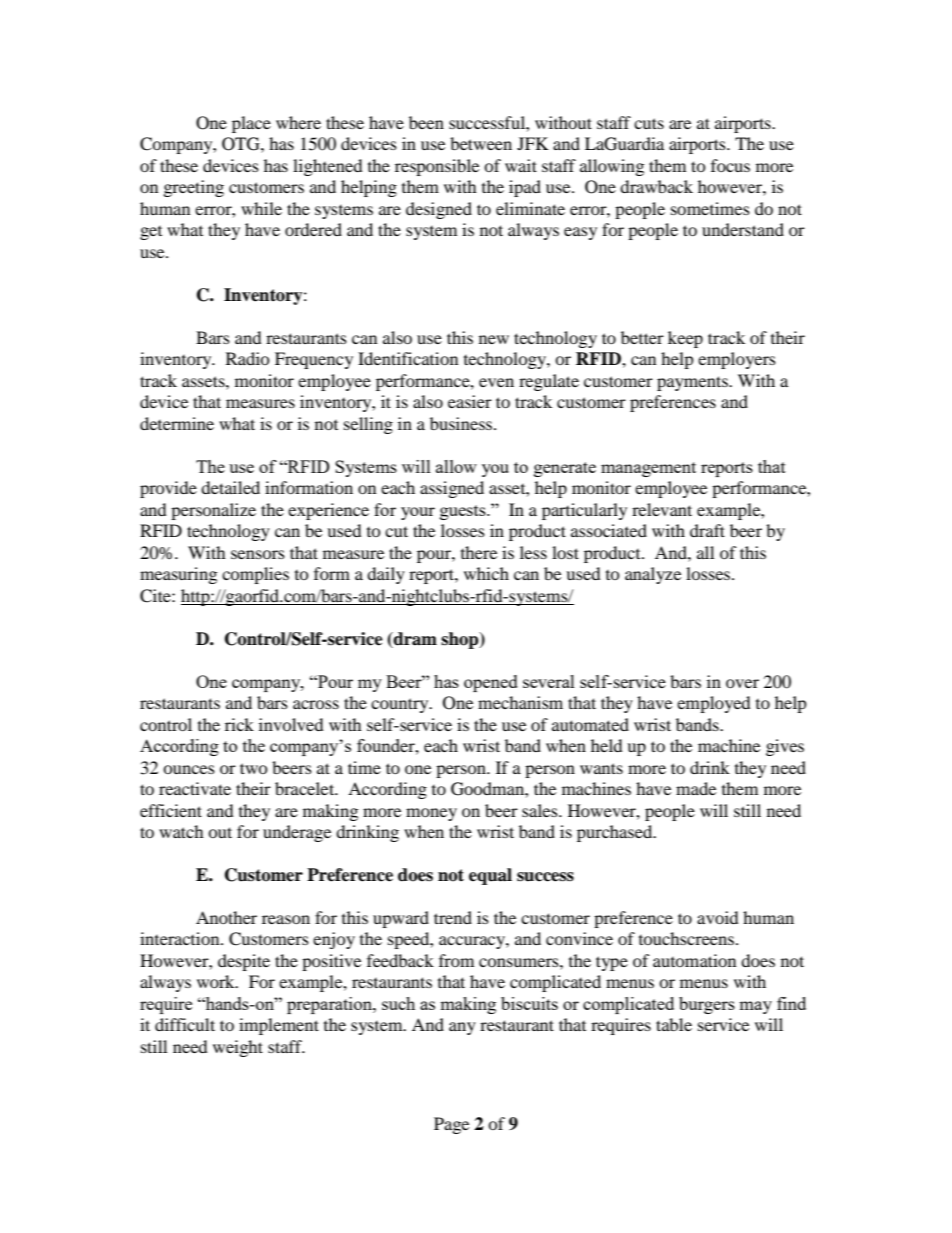 Image resolution: width=952 pixels, height=1233 pixels. I want to click on watch, so click(181, 831).
